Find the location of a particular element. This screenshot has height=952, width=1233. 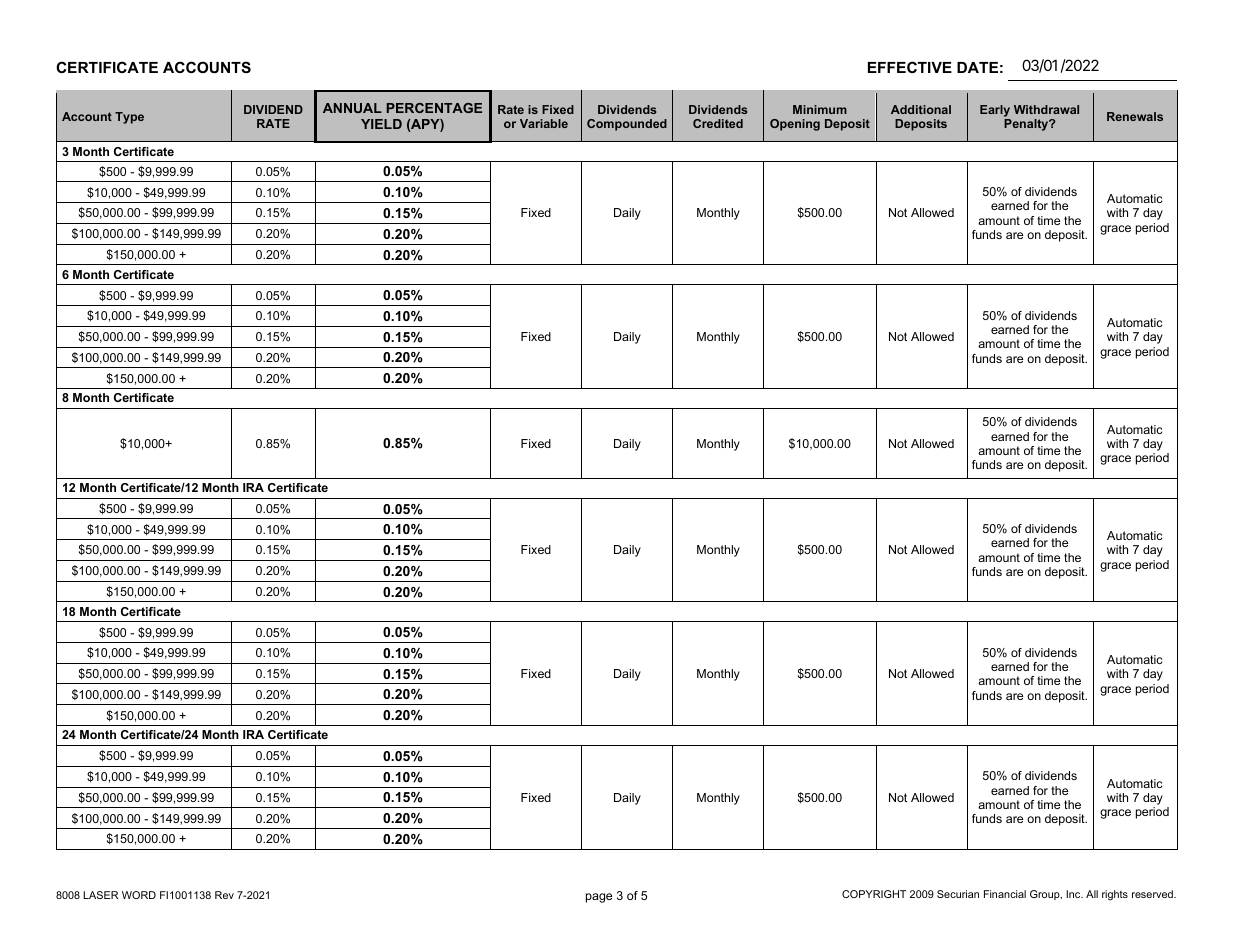

YIELD is located at coordinates (381, 124).
